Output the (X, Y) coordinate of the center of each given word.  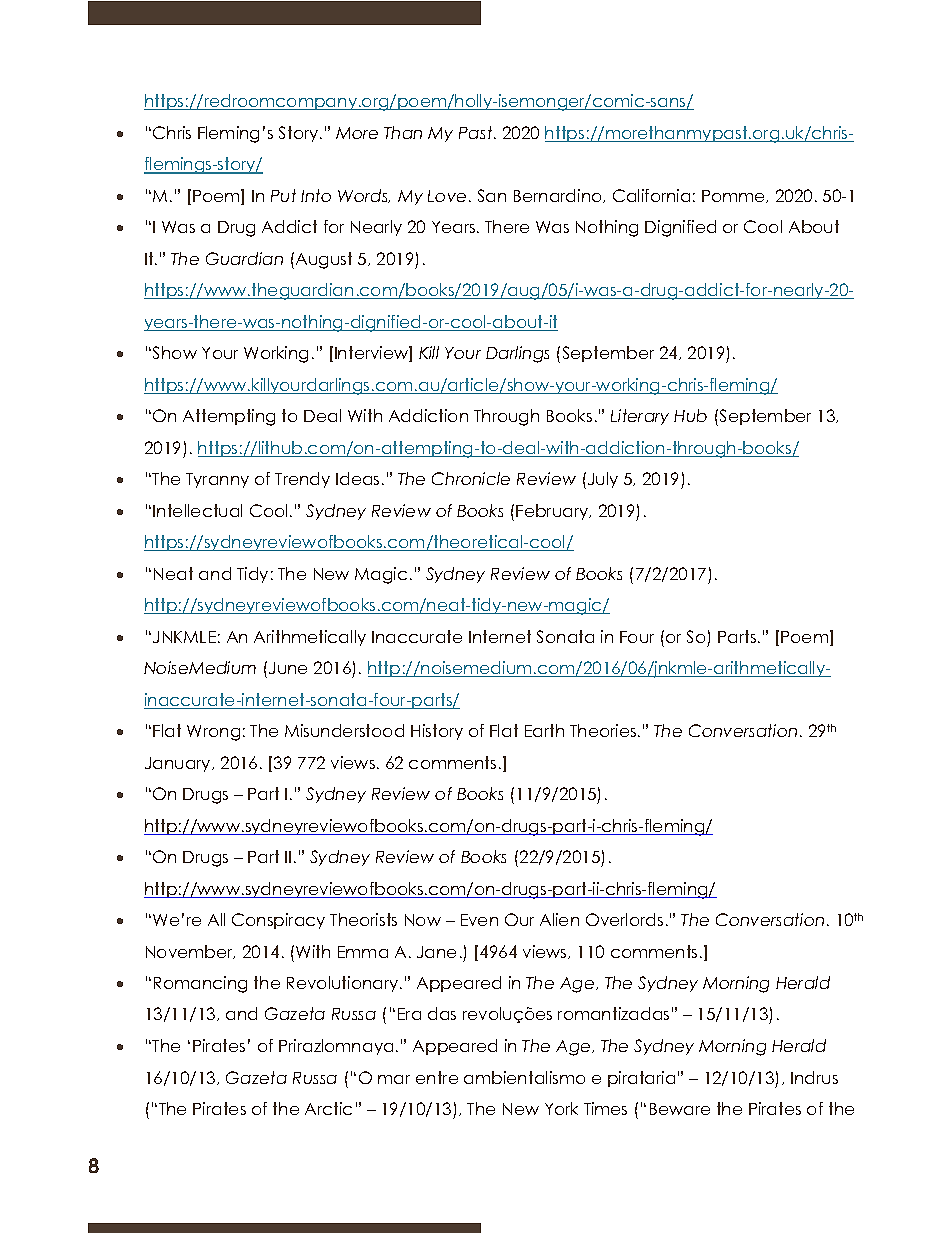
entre (437, 1077)
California (651, 195)
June (288, 668)
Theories (604, 730)
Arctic (328, 1108)
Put (283, 195)
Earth (544, 730)
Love (447, 196)
